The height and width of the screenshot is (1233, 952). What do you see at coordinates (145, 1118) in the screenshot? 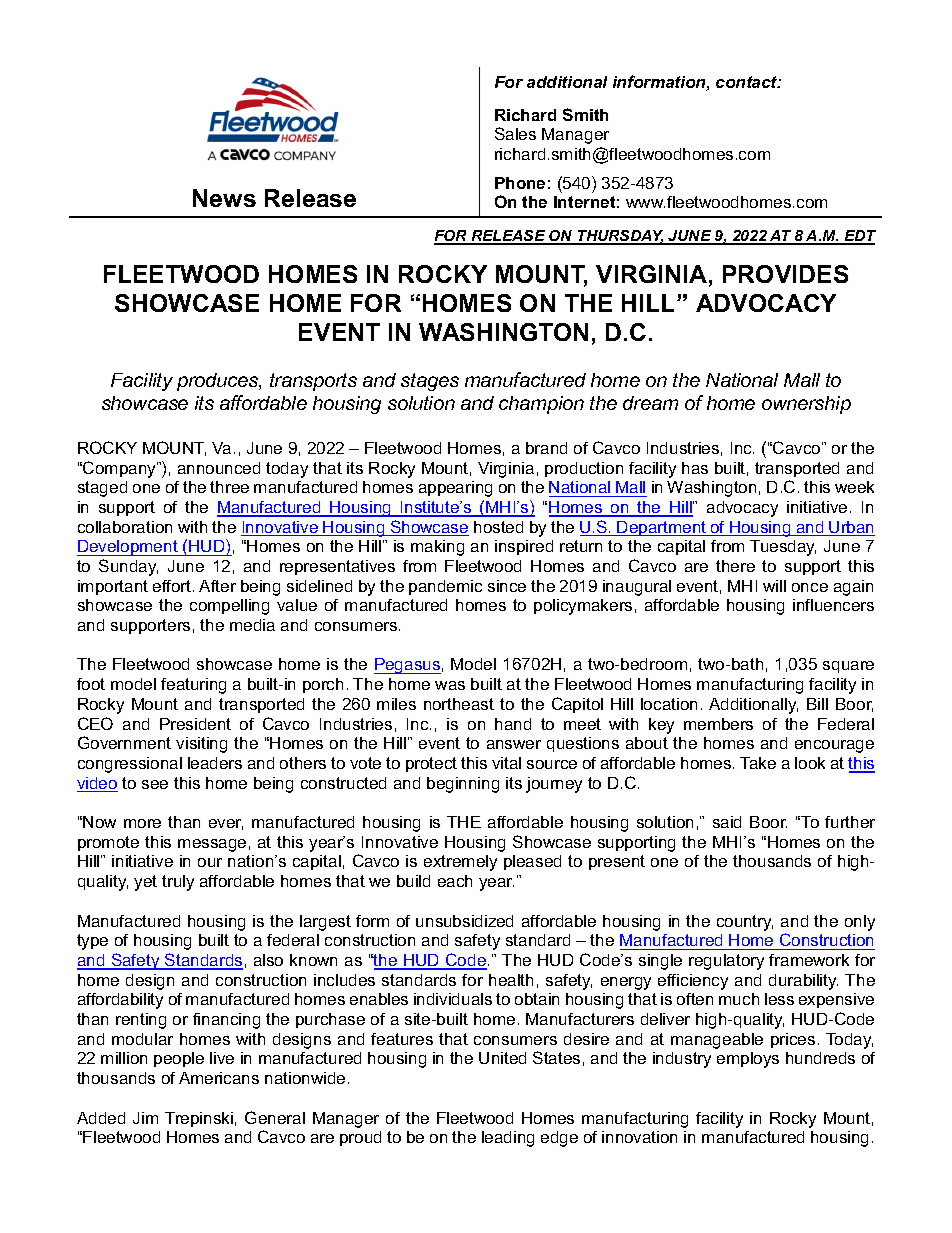
I see `Jim` at bounding box center [145, 1118].
